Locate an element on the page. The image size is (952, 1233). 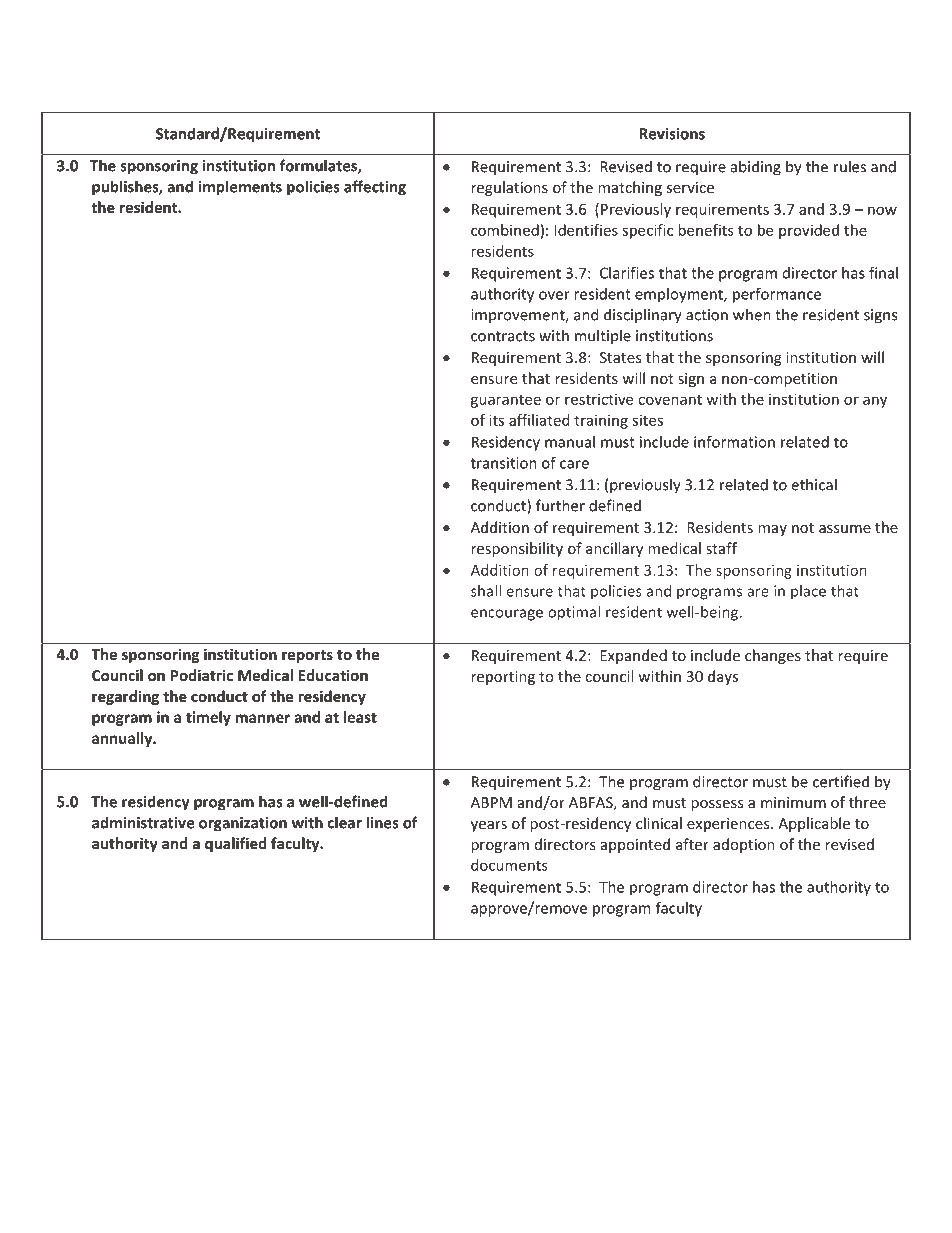
over is located at coordinates (554, 295).
